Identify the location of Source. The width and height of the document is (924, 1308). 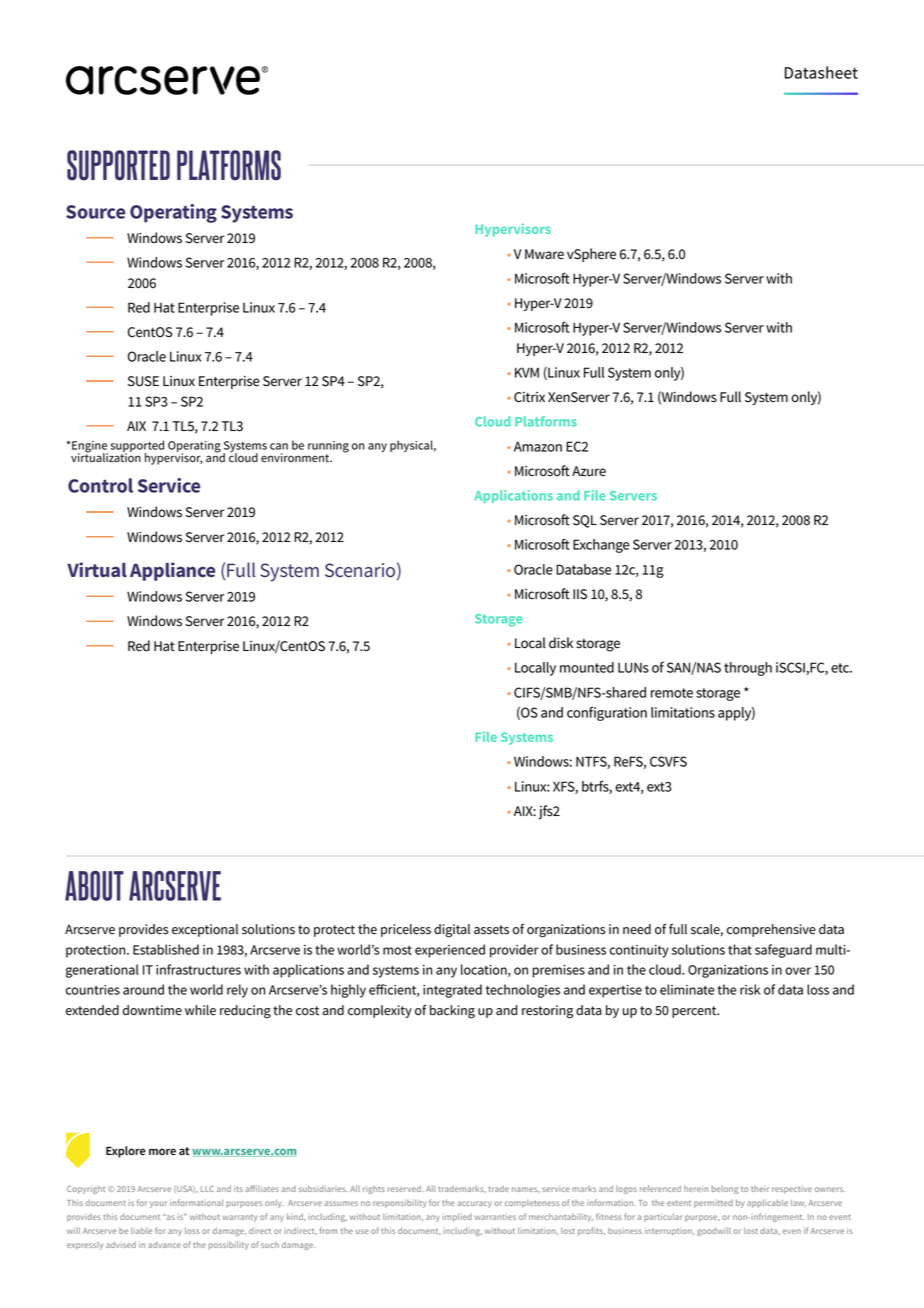
(95, 212).
